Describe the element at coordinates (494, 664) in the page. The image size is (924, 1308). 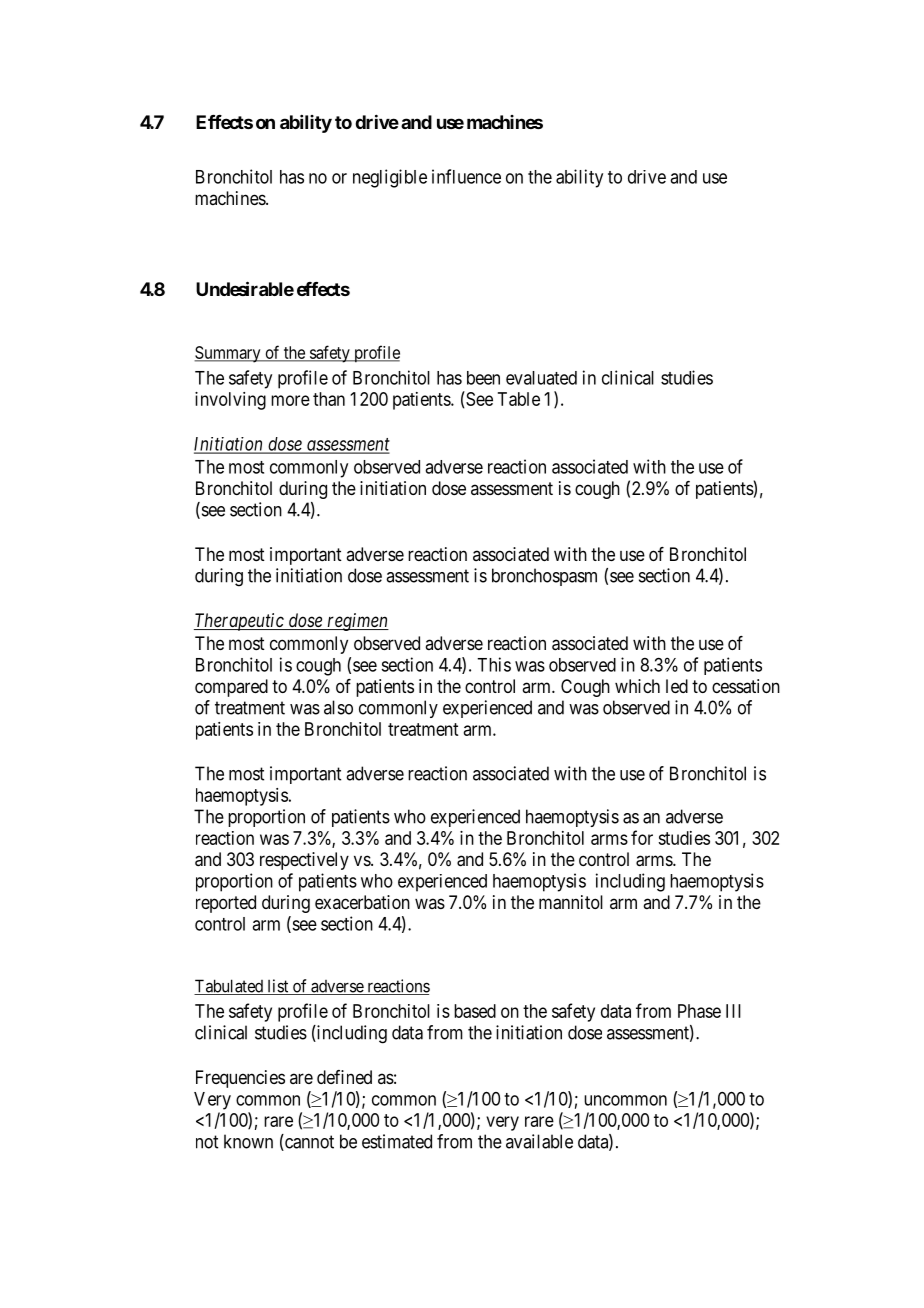
I see `This` at that location.
